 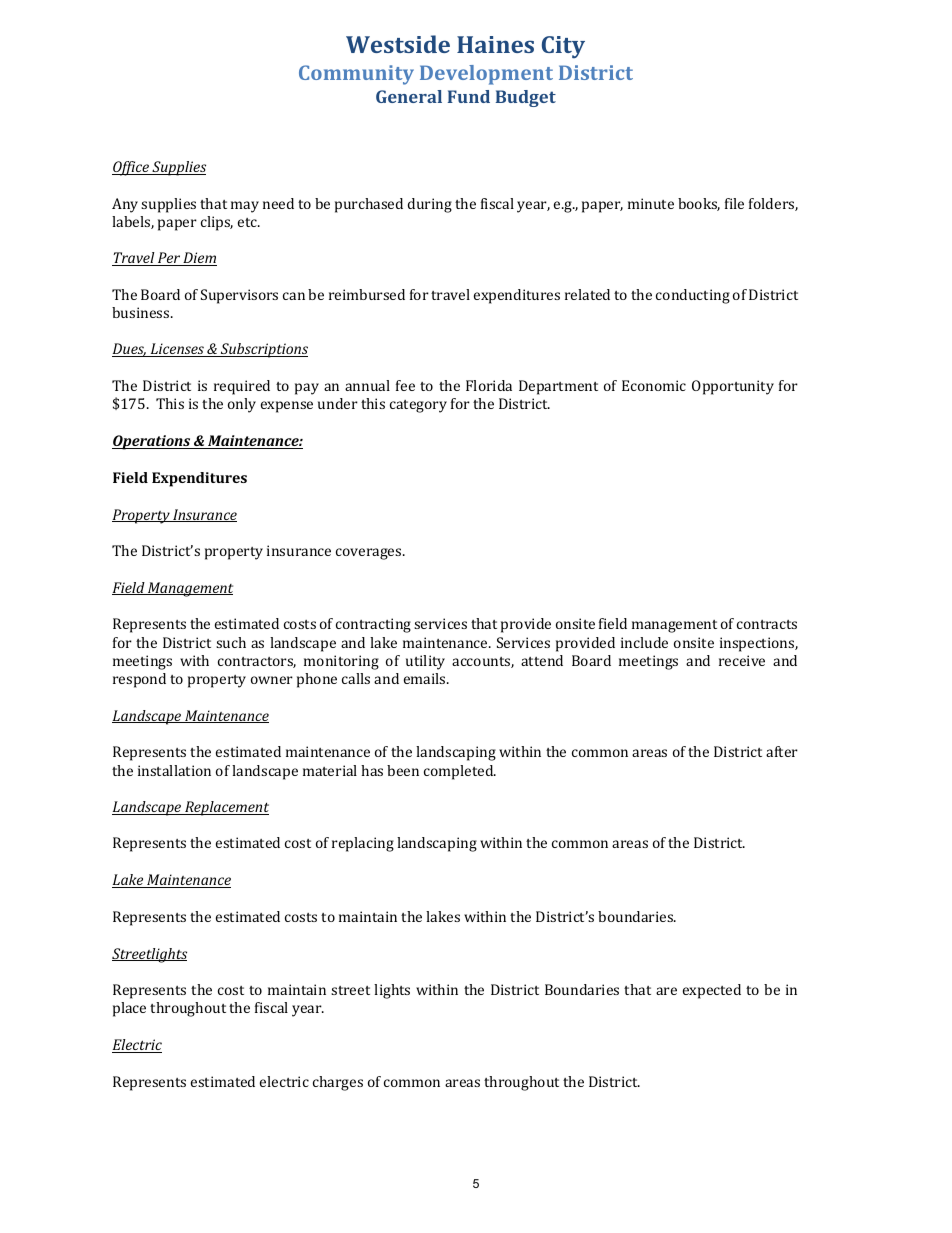 What do you see at coordinates (767, 624) in the screenshot?
I see `contracts` at bounding box center [767, 624].
